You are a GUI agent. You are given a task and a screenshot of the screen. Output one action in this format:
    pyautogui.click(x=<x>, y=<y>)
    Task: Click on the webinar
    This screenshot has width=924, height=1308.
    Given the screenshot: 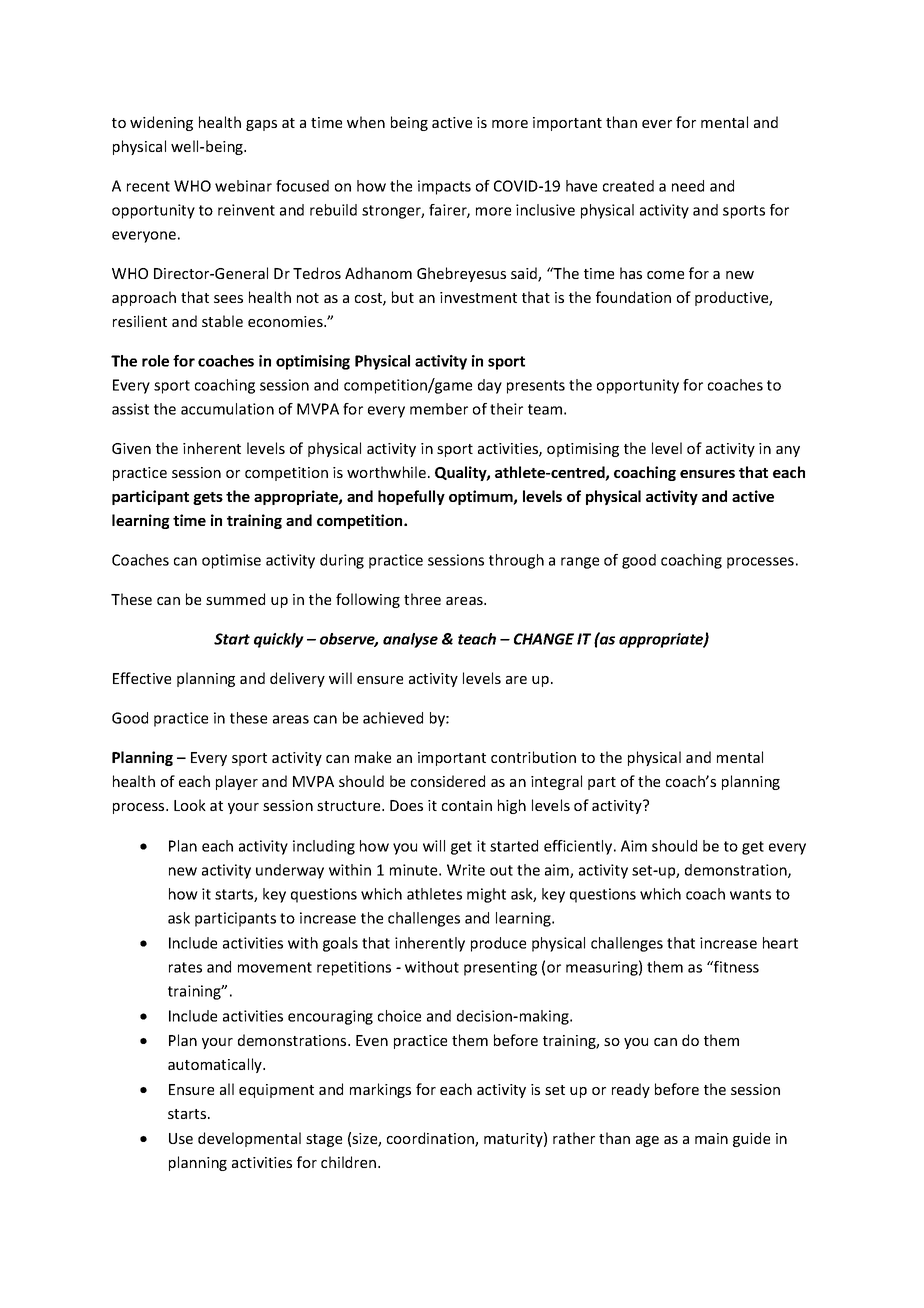 What is the action you would take?
    pyautogui.click(x=243, y=186)
